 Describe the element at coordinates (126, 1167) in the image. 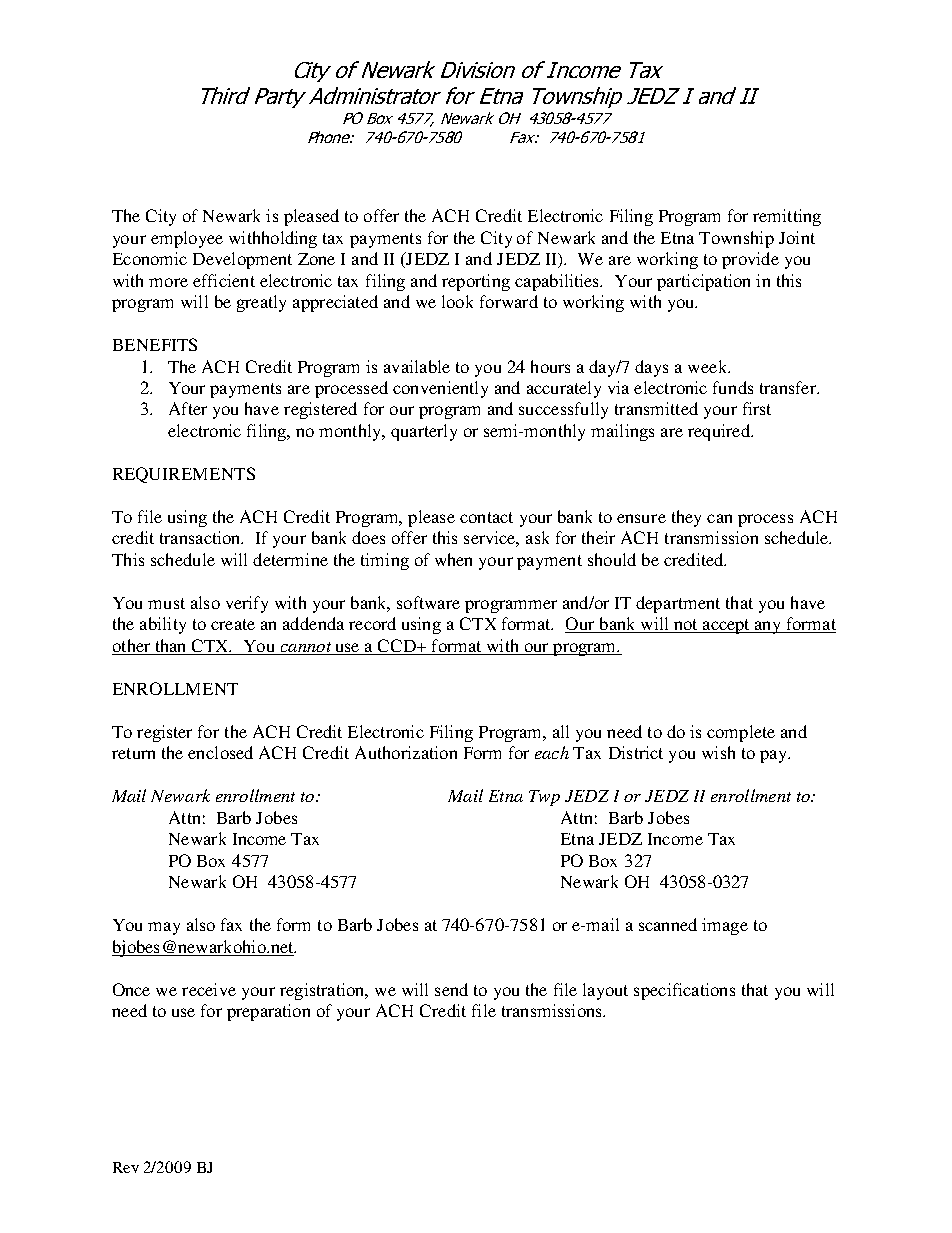

I see `Rev` at that location.
